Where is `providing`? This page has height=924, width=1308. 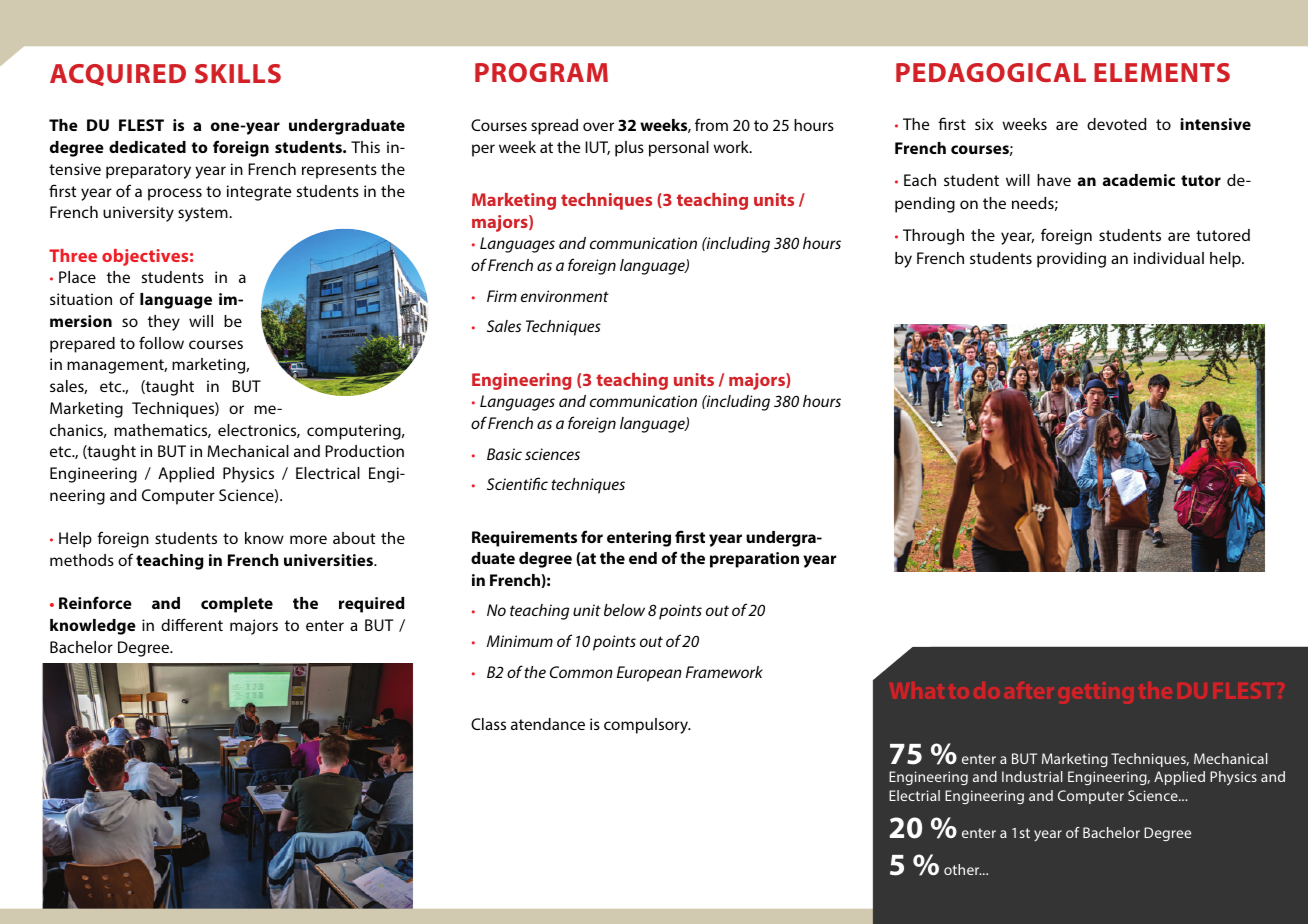
providing is located at coordinates (1071, 260).
